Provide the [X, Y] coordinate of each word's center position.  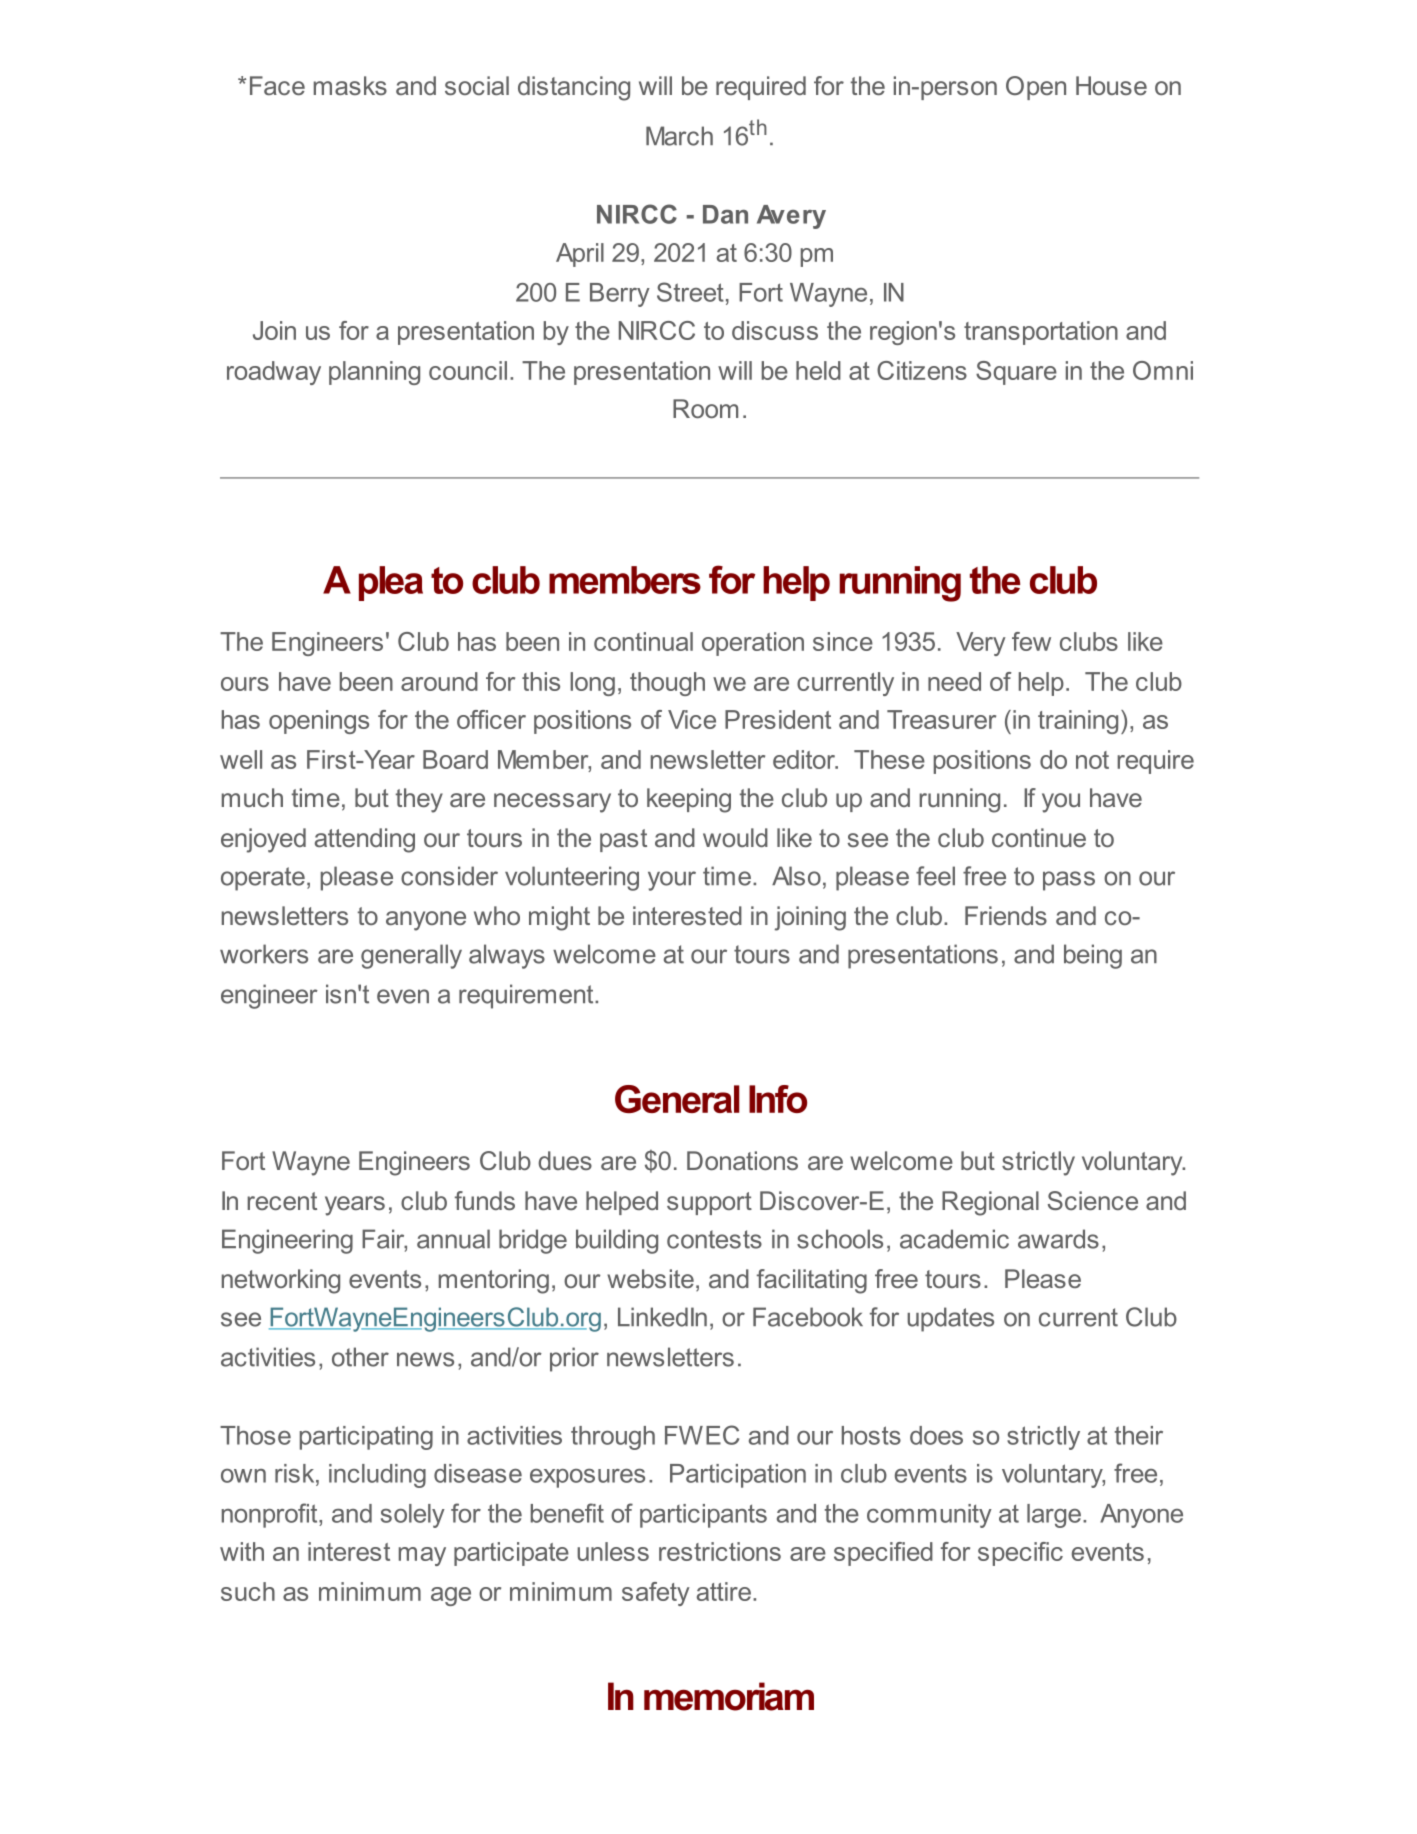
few [1031, 641]
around [439, 681]
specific [1020, 1554]
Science [1093, 1200]
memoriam [729, 1696]
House [1111, 85]
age [451, 1596]
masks [350, 85]
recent [282, 1201]
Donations [742, 1160]
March [679, 136]
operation [753, 644]
